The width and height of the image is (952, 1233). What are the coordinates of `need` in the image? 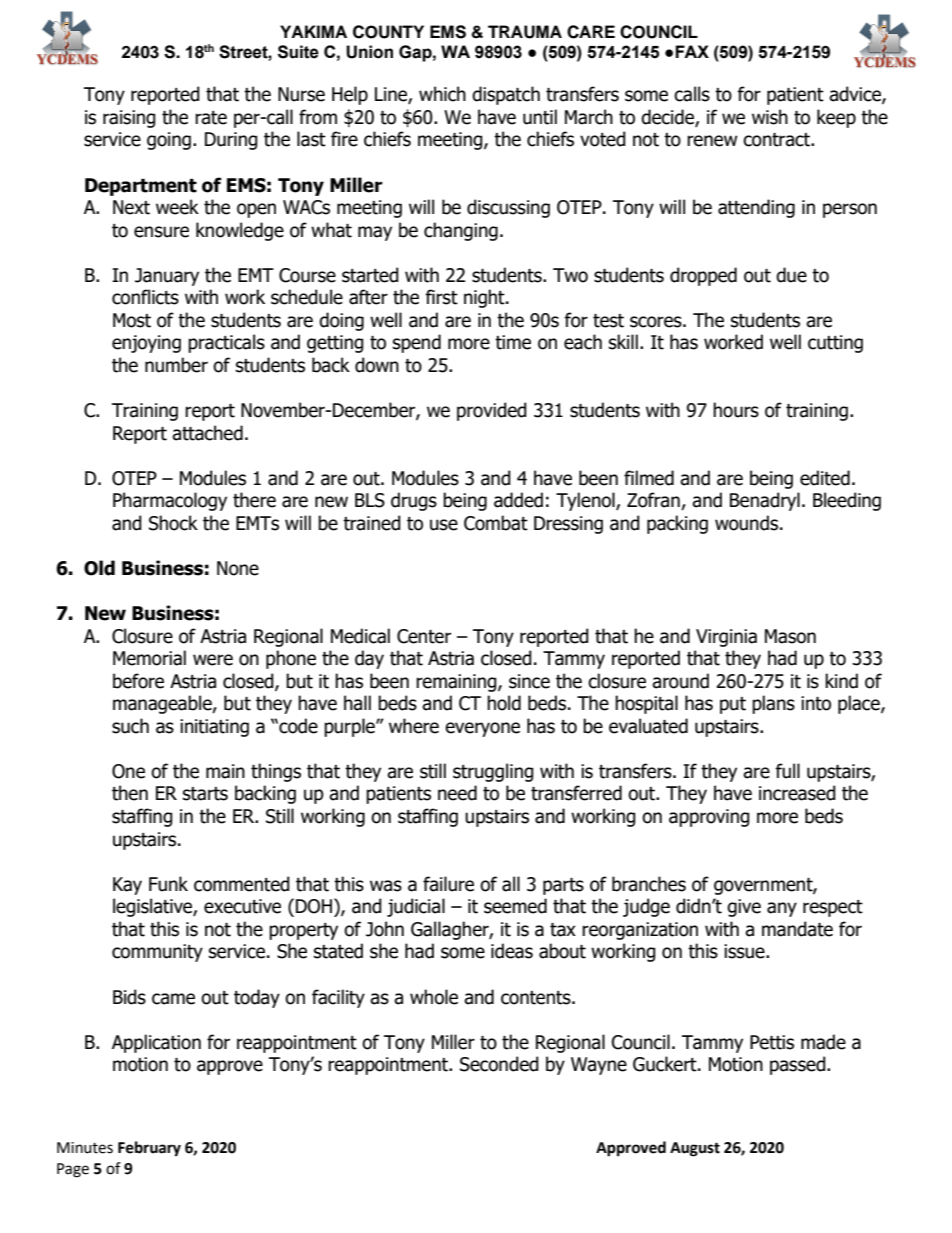 It's located at (457, 793).
